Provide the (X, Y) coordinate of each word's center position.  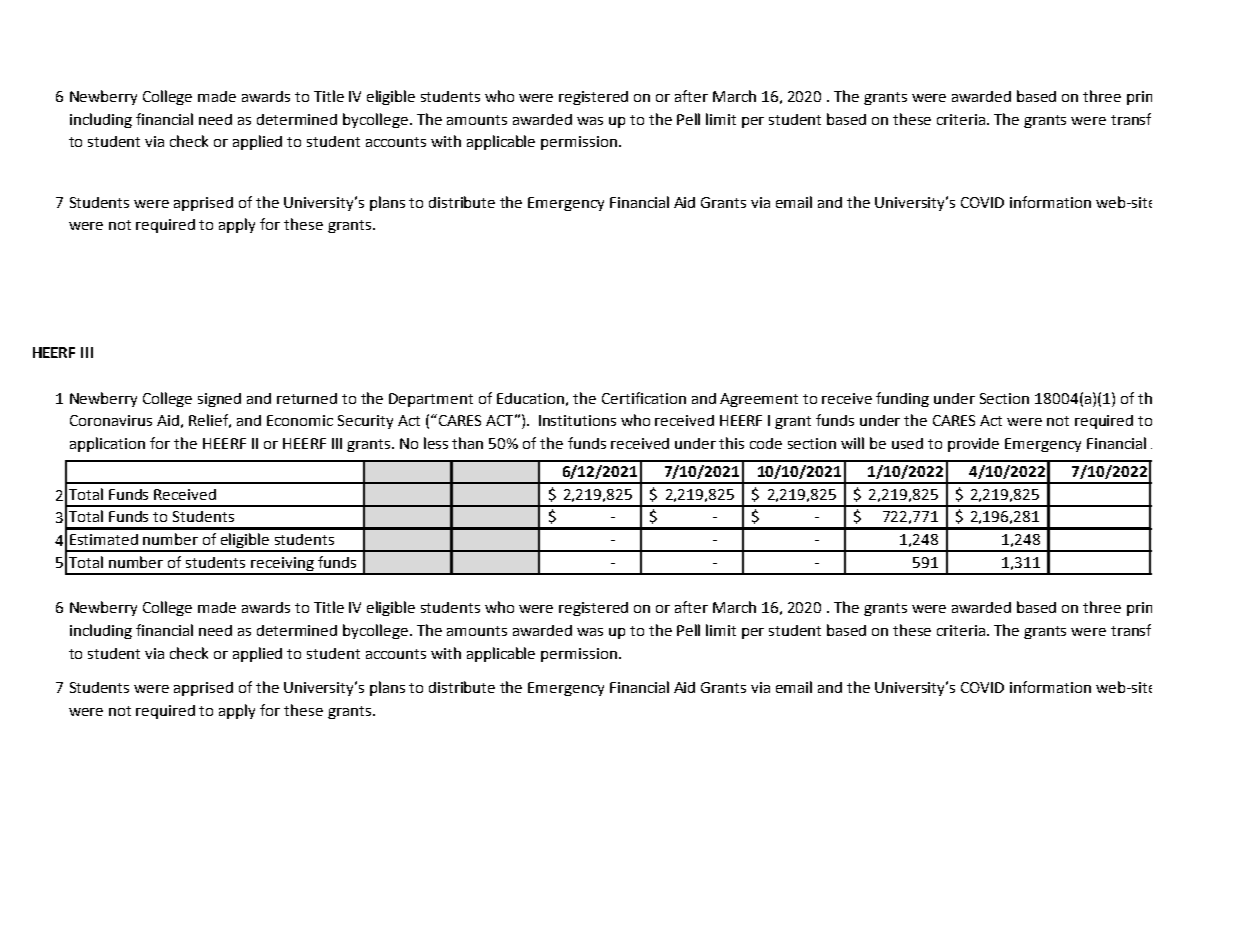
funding (902, 399)
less (436, 443)
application (107, 444)
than (467, 443)
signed (219, 400)
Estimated (104, 539)
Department (431, 400)
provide (973, 445)
